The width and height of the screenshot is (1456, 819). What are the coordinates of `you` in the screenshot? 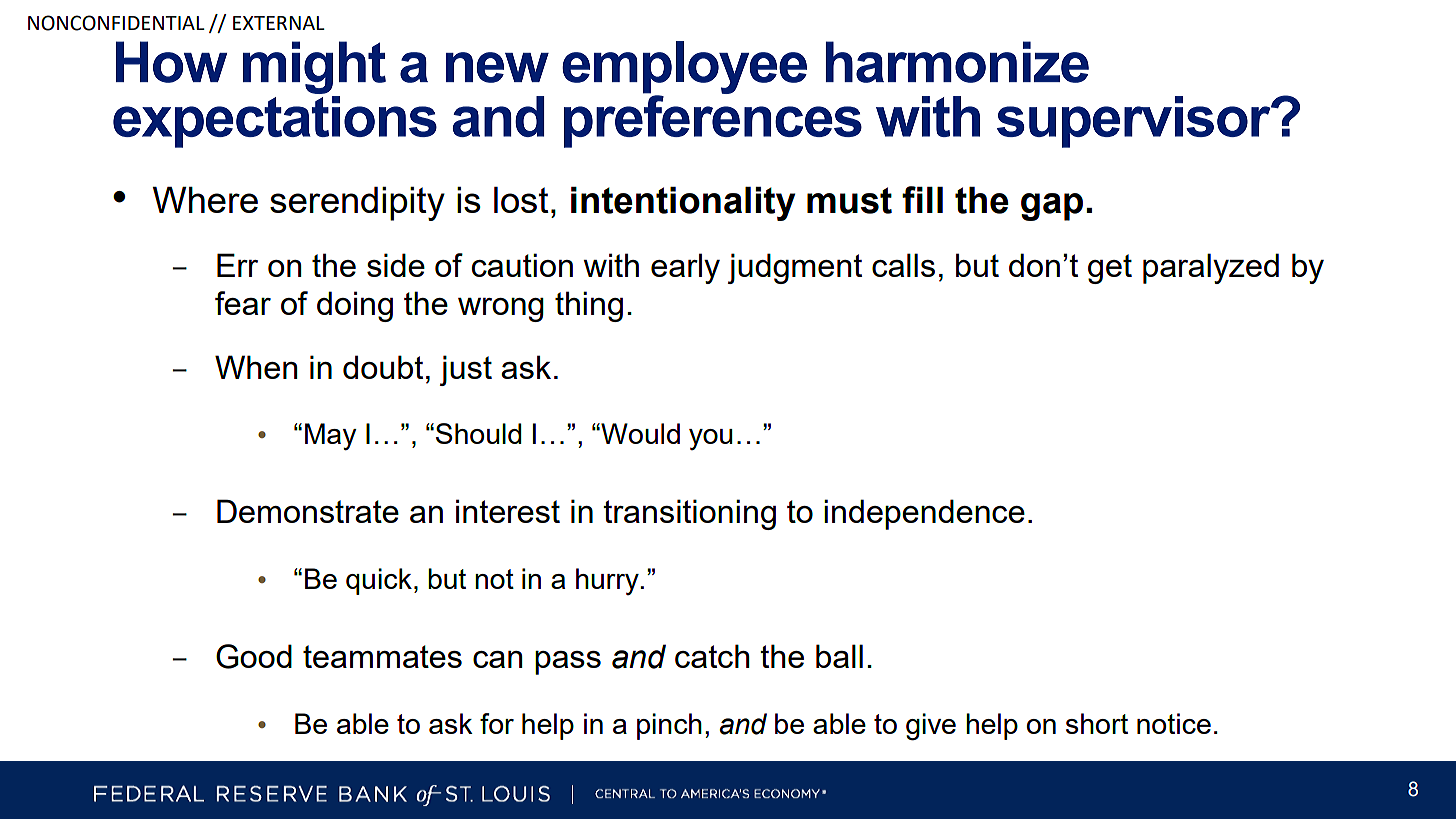 It's located at (711, 439).
